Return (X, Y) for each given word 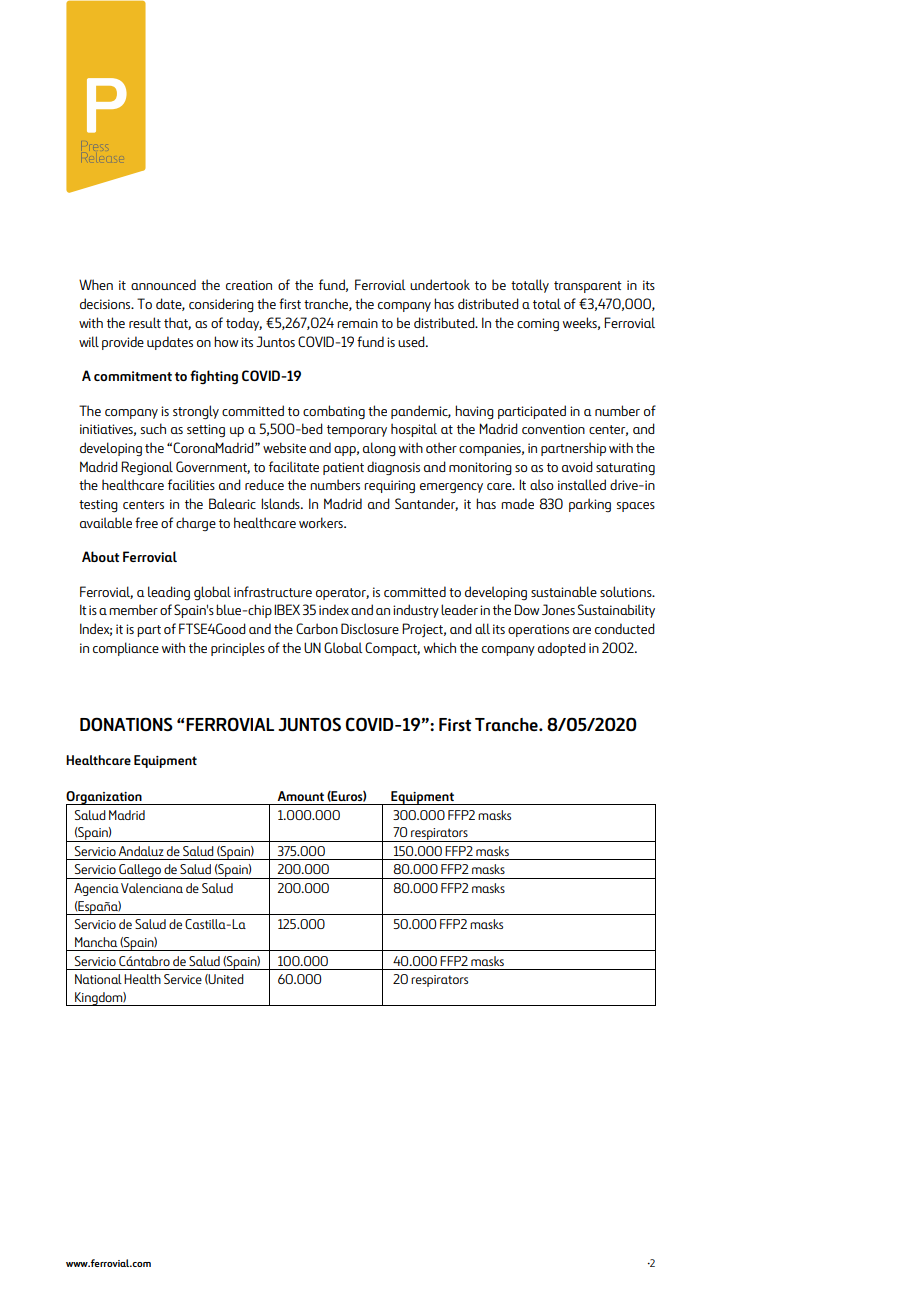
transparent (588, 287)
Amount (300, 796)
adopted (562, 649)
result (145, 322)
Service (183, 979)
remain (357, 323)
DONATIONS (126, 724)
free (146, 522)
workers (322, 522)
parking (590, 505)
